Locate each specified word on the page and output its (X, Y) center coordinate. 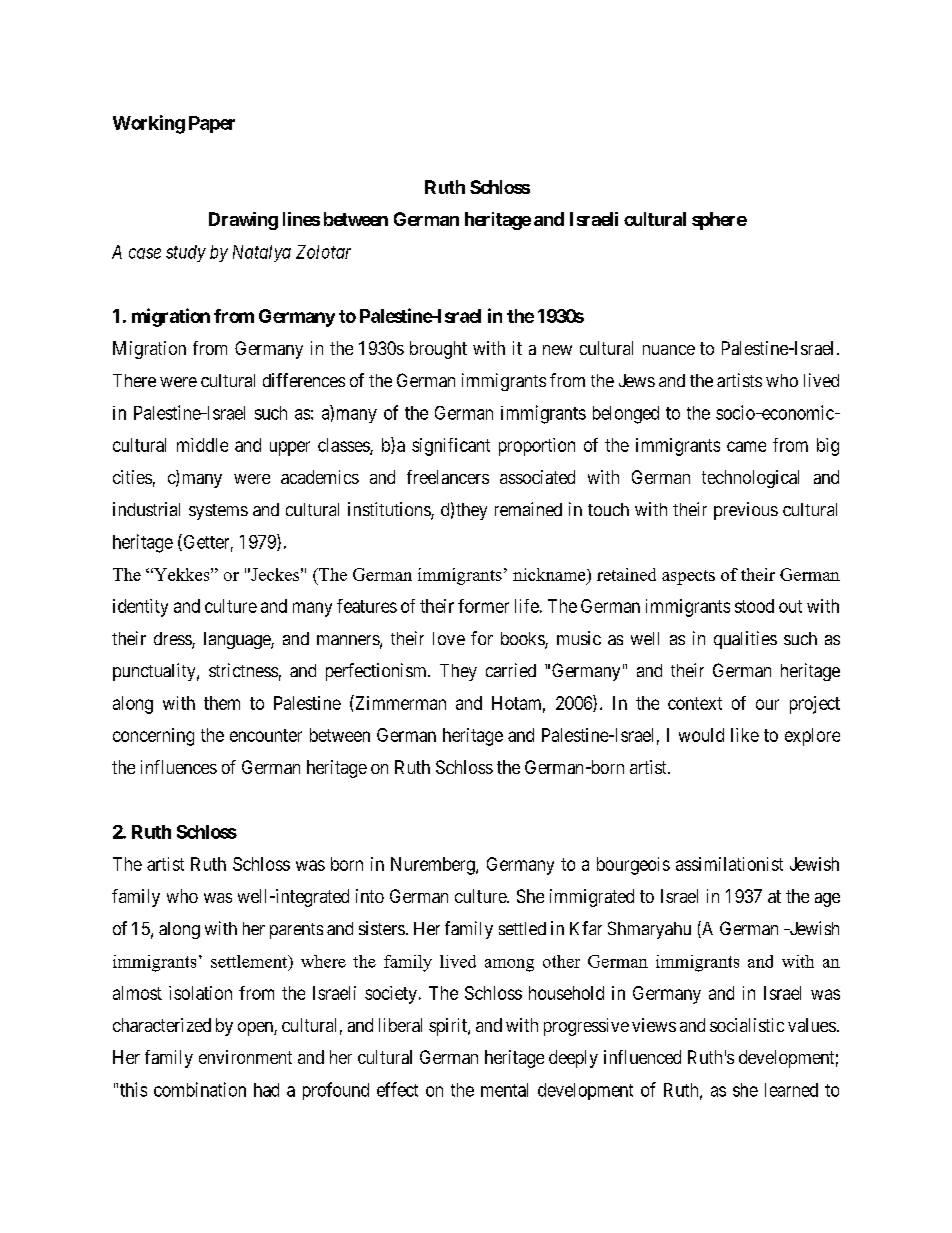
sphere (719, 221)
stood (754, 606)
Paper (212, 124)
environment (245, 1057)
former (483, 606)
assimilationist (729, 864)
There (134, 380)
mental (504, 1090)
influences (179, 767)
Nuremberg (434, 866)
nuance (669, 350)
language (238, 640)
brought (438, 350)
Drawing (243, 221)
